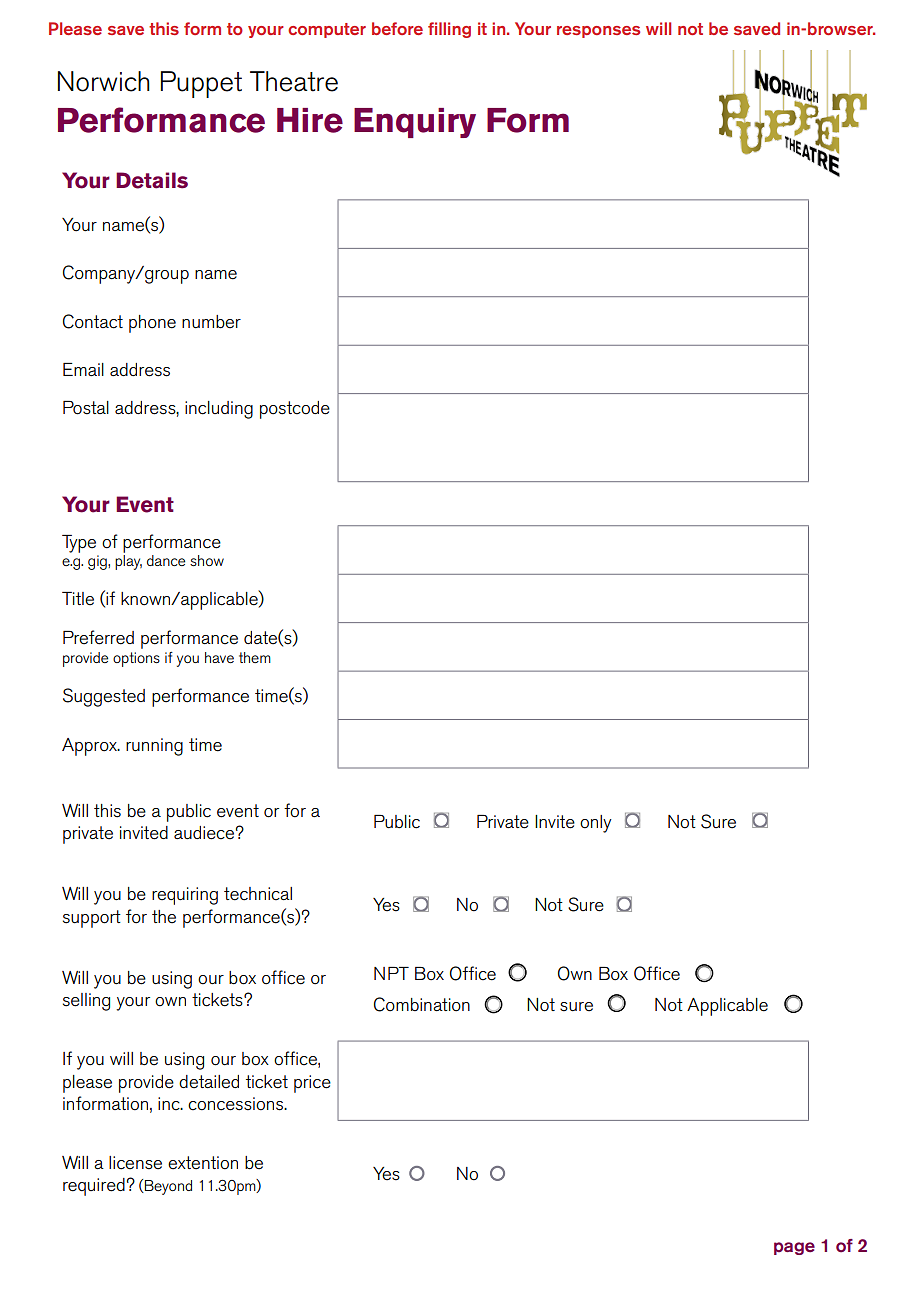  I want to click on phone, so click(152, 324).
